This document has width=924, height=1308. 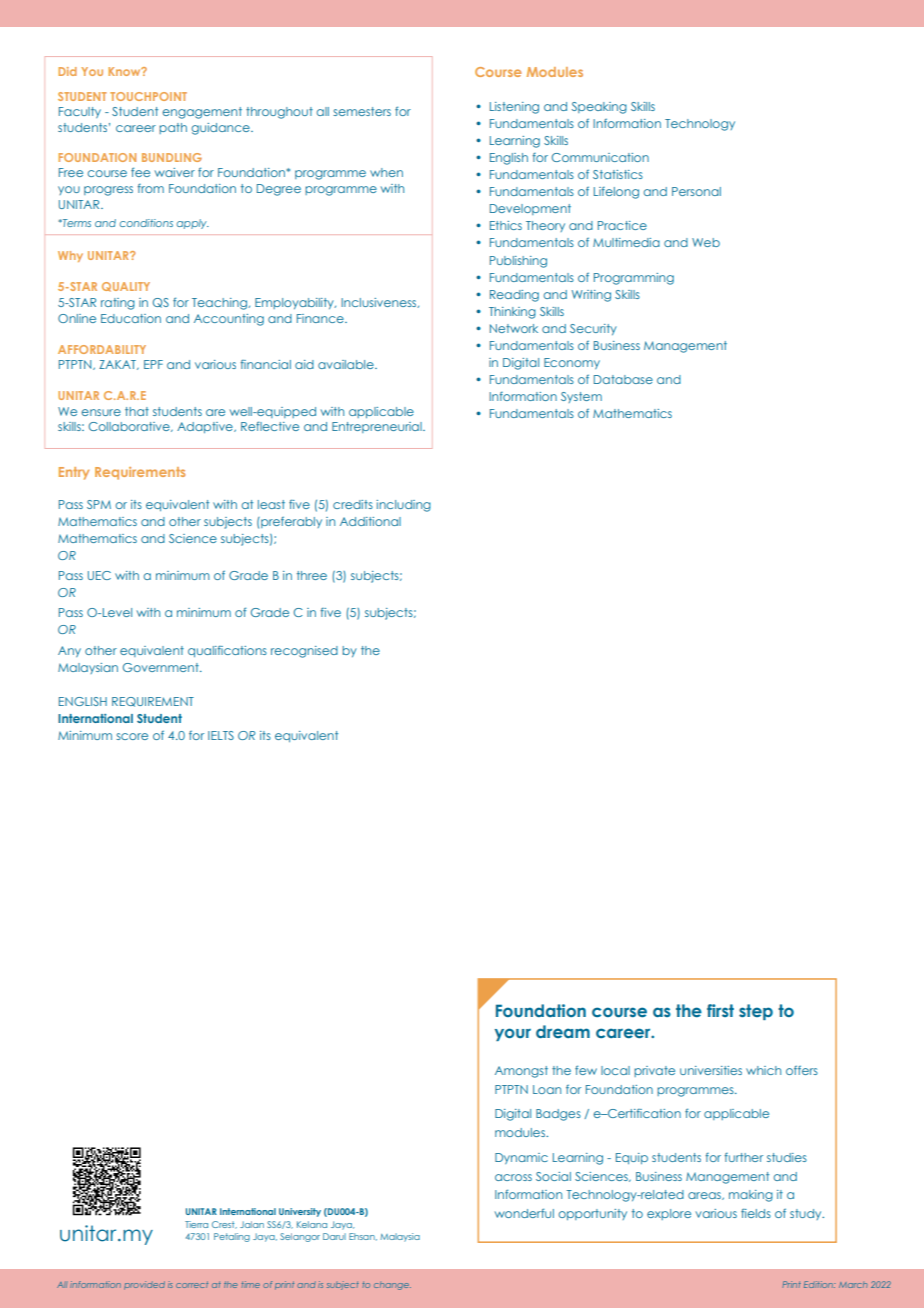 What do you see at coordinates (148, 96) in the document?
I see `TOUCHPOINT` at bounding box center [148, 96].
